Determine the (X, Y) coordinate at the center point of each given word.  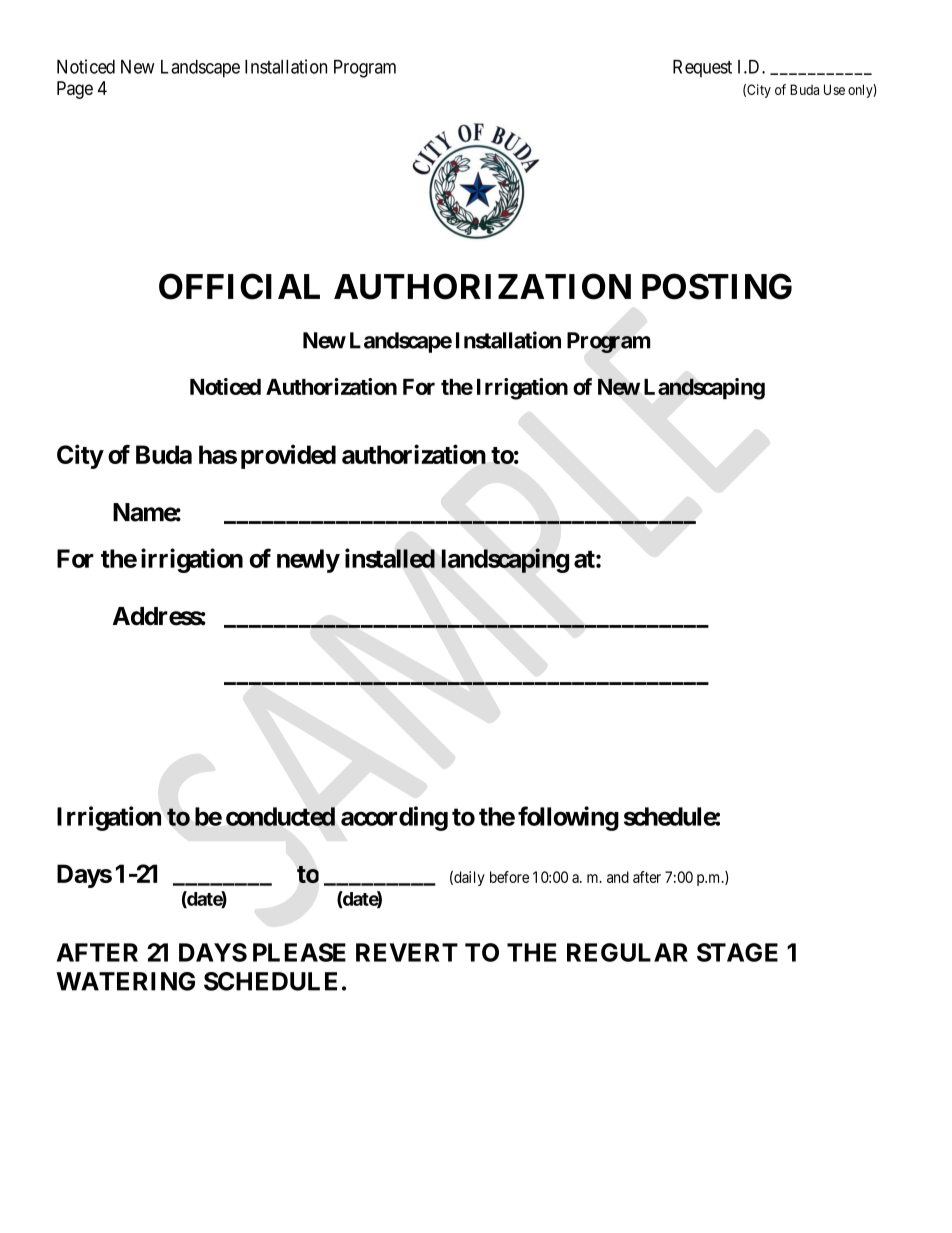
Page (75, 90)
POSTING (717, 286)
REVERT (407, 952)
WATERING (125, 981)
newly (308, 561)
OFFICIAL (239, 286)
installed (390, 558)
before (509, 877)
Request (702, 69)
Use (834, 89)
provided (288, 456)
